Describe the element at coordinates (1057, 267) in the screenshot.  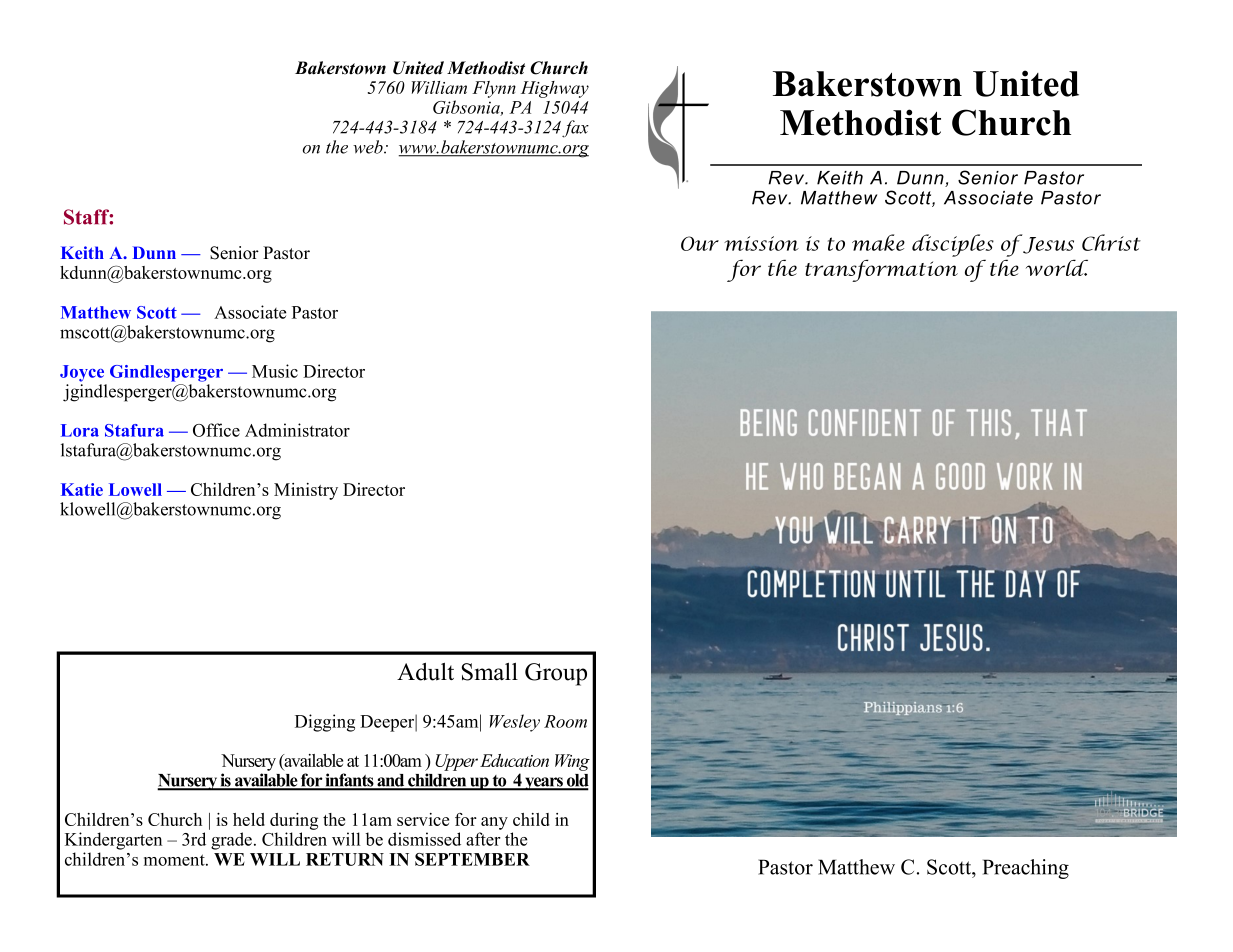
I see `world` at that location.
